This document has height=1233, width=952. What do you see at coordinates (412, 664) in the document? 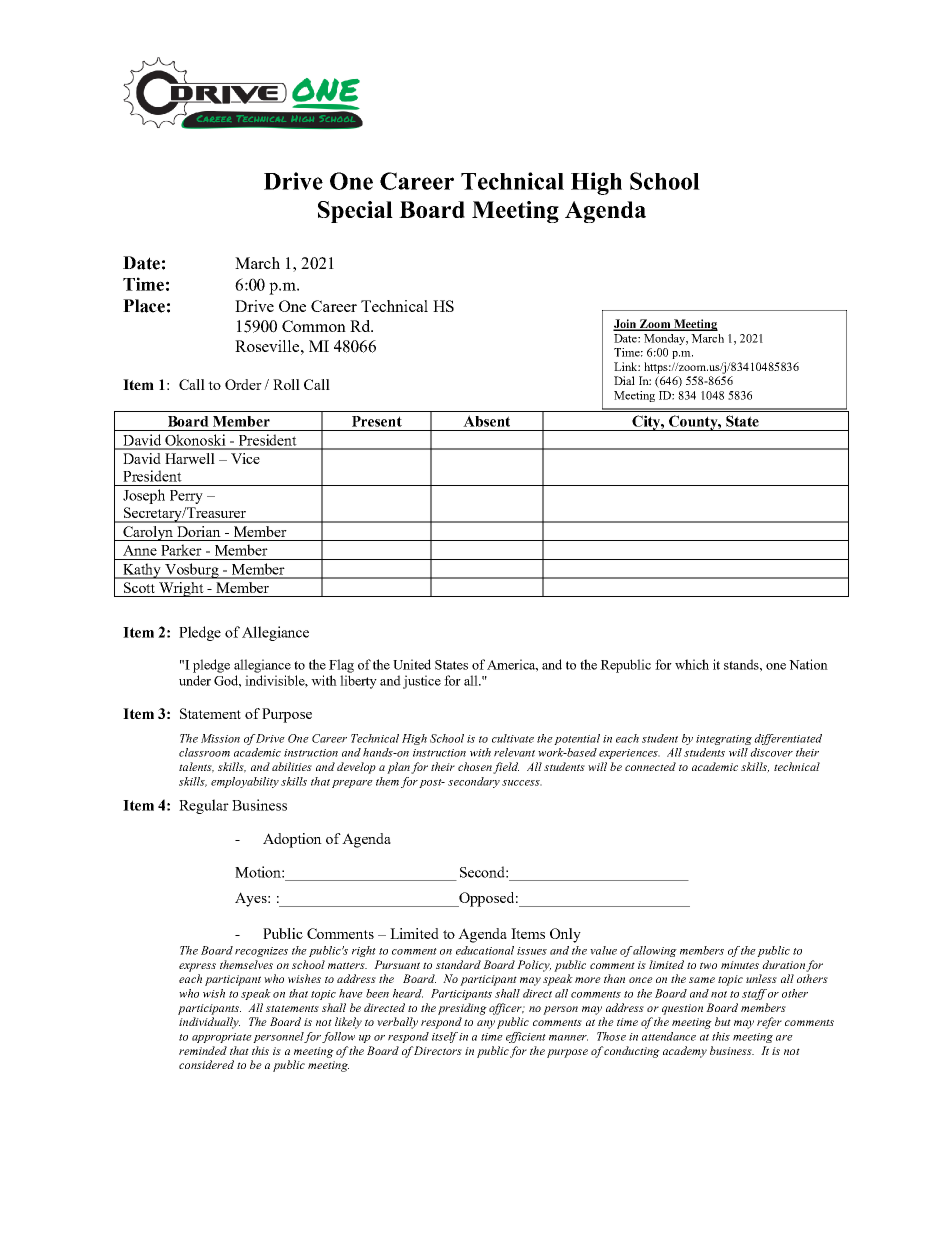
I see `United` at bounding box center [412, 664].
